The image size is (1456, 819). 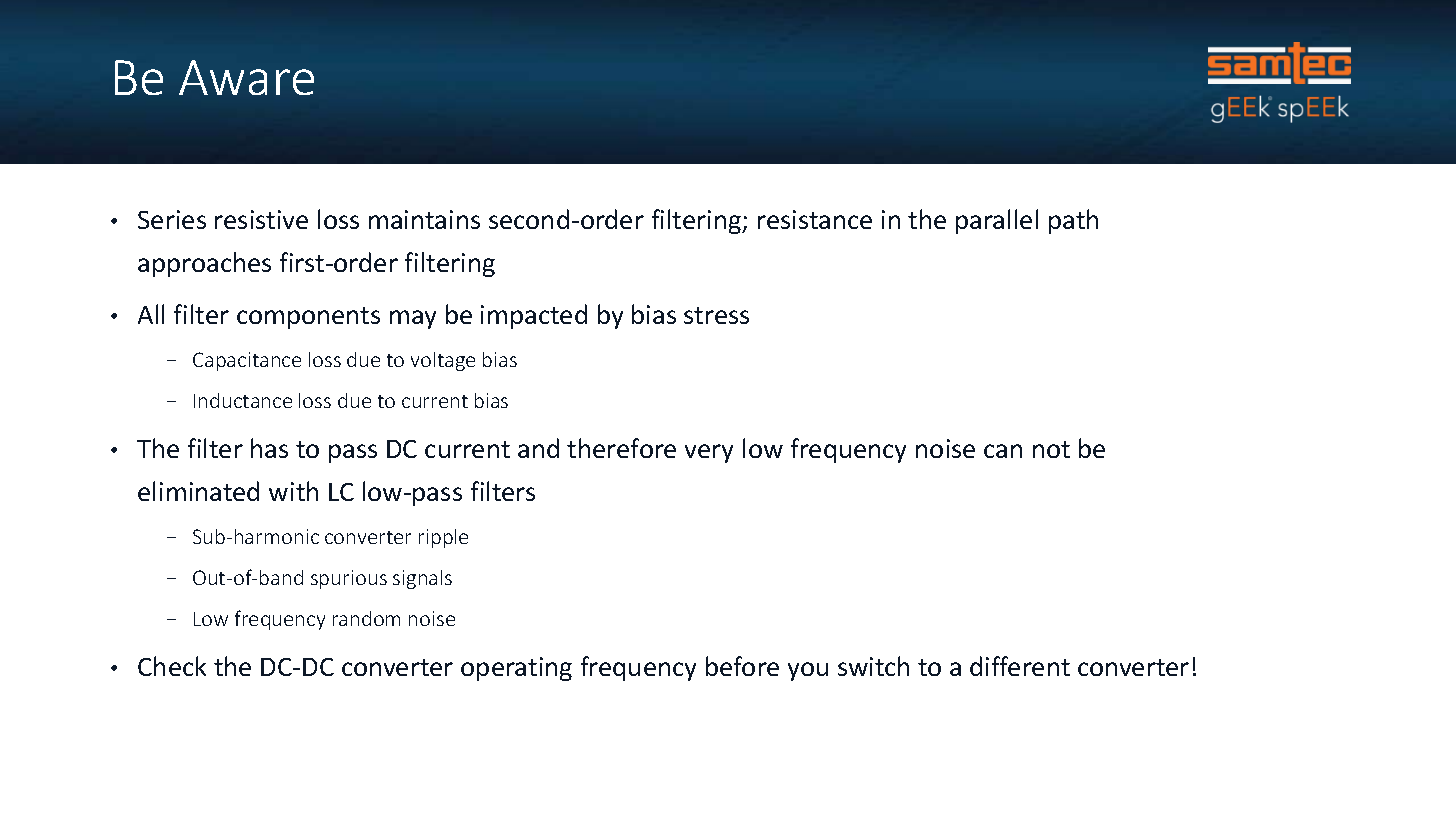 I want to click on operating, so click(x=516, y=669).
